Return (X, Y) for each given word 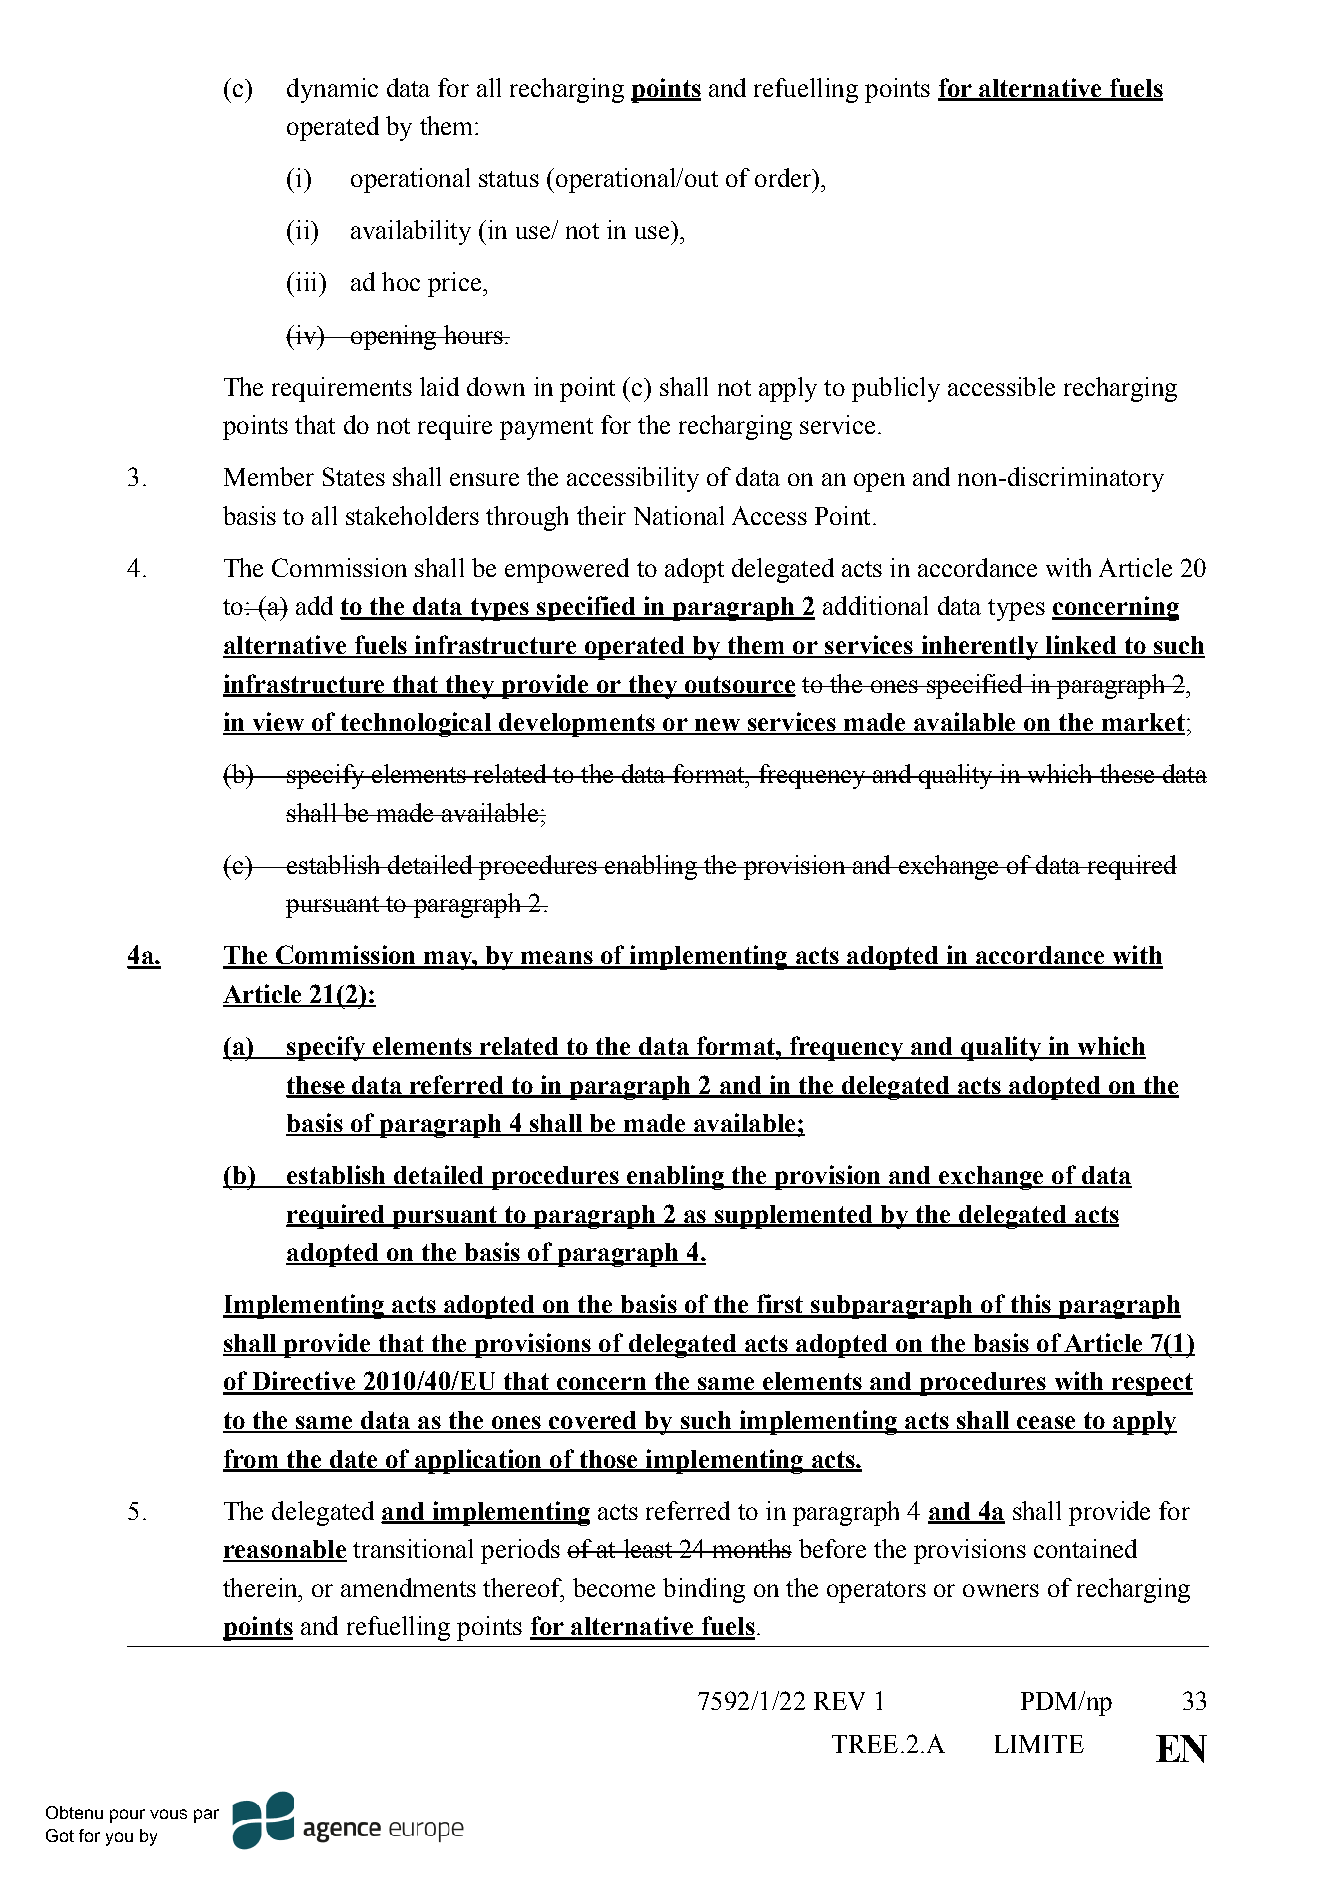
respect (1151, 1384)
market (1142, 723)
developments (577, 725)
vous (168, 1814)
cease (1046, 1424)
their (601, 515)
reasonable (285, 1550)
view (278, 723)
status (509, 179)
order (784, 177)
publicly (896, 389)
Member (269, 476)
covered (593, 1421)
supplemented (794, 1217)
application (478, 1461)
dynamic (332, 90)
